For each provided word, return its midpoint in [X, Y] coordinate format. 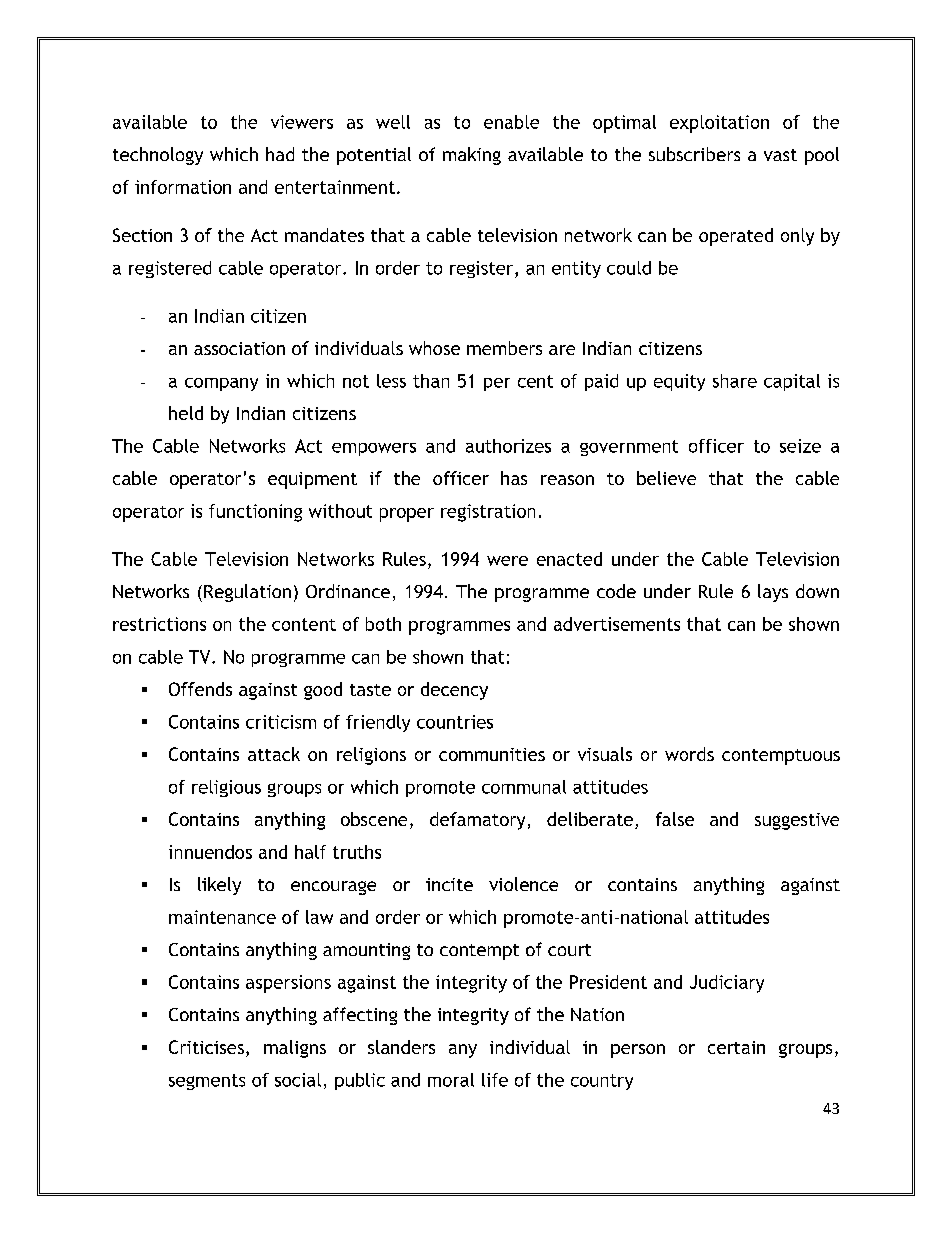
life [495, 1080]
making [472, 156]
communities [492, 754]
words [689, 754]
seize [800, 446]
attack [274, 754]
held [186, 413]
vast [780, 155]
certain [736, 1047]
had [280, 154]
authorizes [508, 446]
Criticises [206, 1047]
